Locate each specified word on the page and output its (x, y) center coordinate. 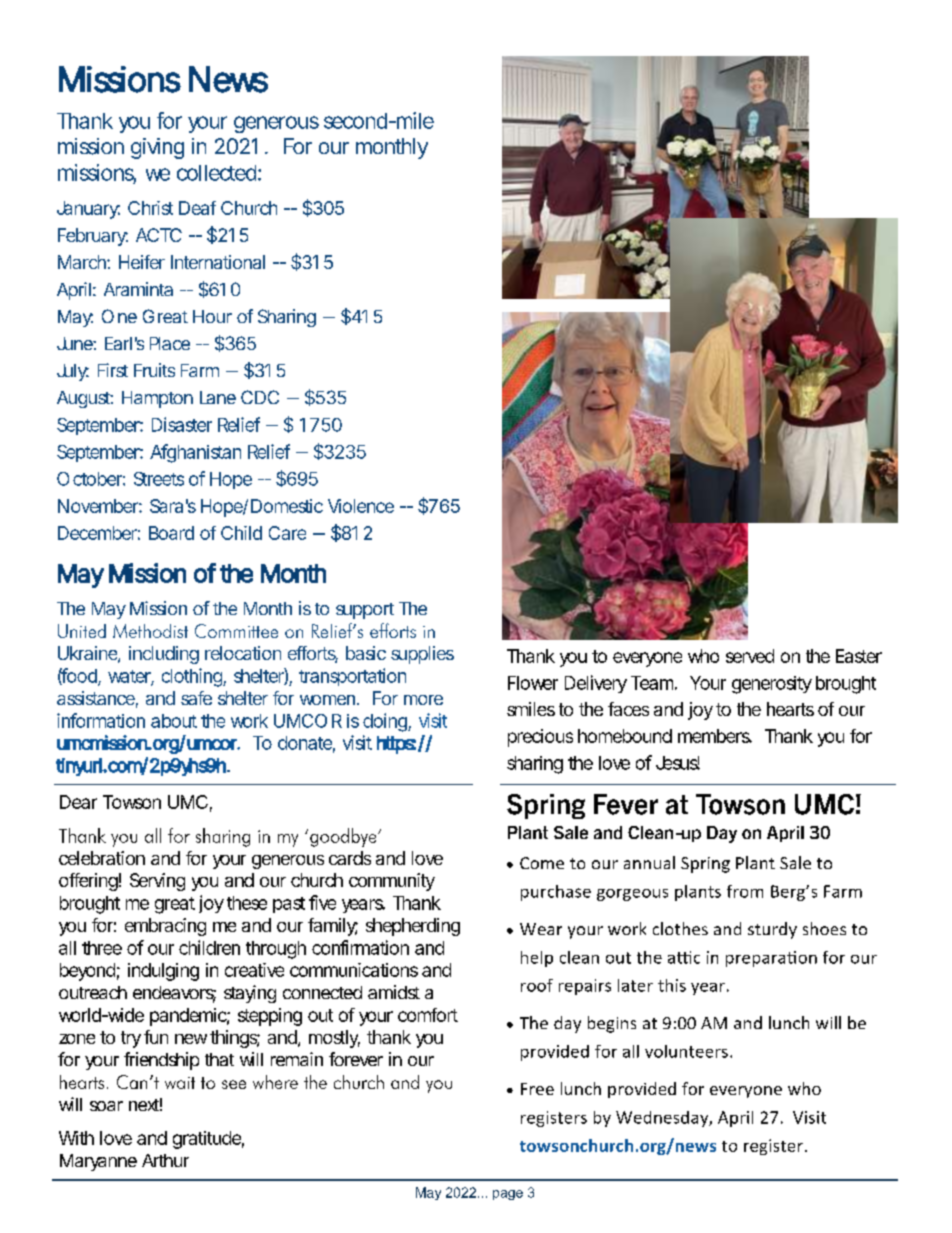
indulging (163, 972)
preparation (771, 959)
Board (171, 533)
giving (157, 148)
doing (387, 722)
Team (654, 683)
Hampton (157, 399)
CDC (260, 397)
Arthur (165, 1160)
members (715, 736)
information (101, 720)
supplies (422, 655)
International (218, 262)
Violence (361, 506)
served (750, 656)
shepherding (413, 927)
